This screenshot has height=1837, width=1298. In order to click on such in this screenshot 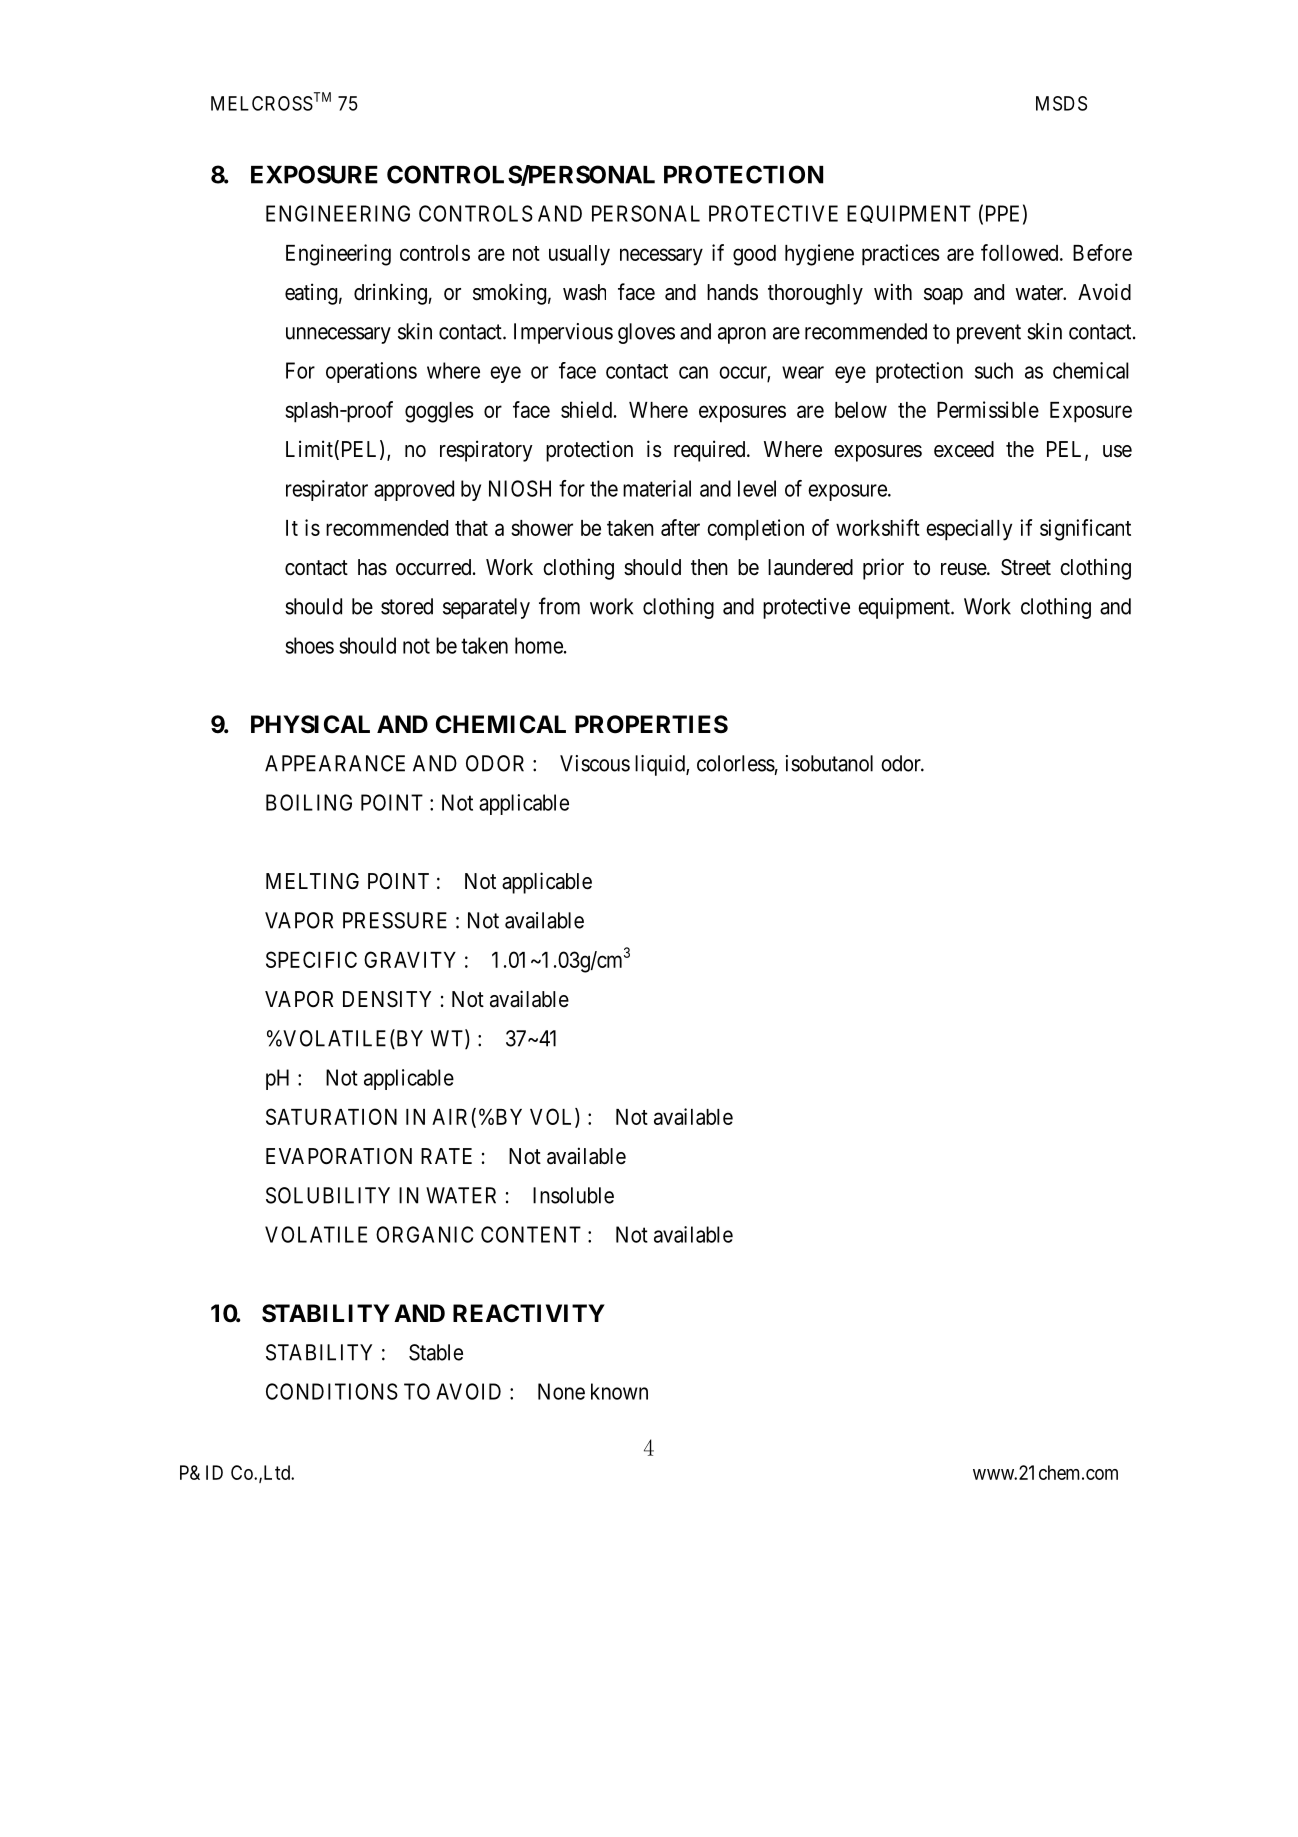, I will do `click(994, 370)`.
